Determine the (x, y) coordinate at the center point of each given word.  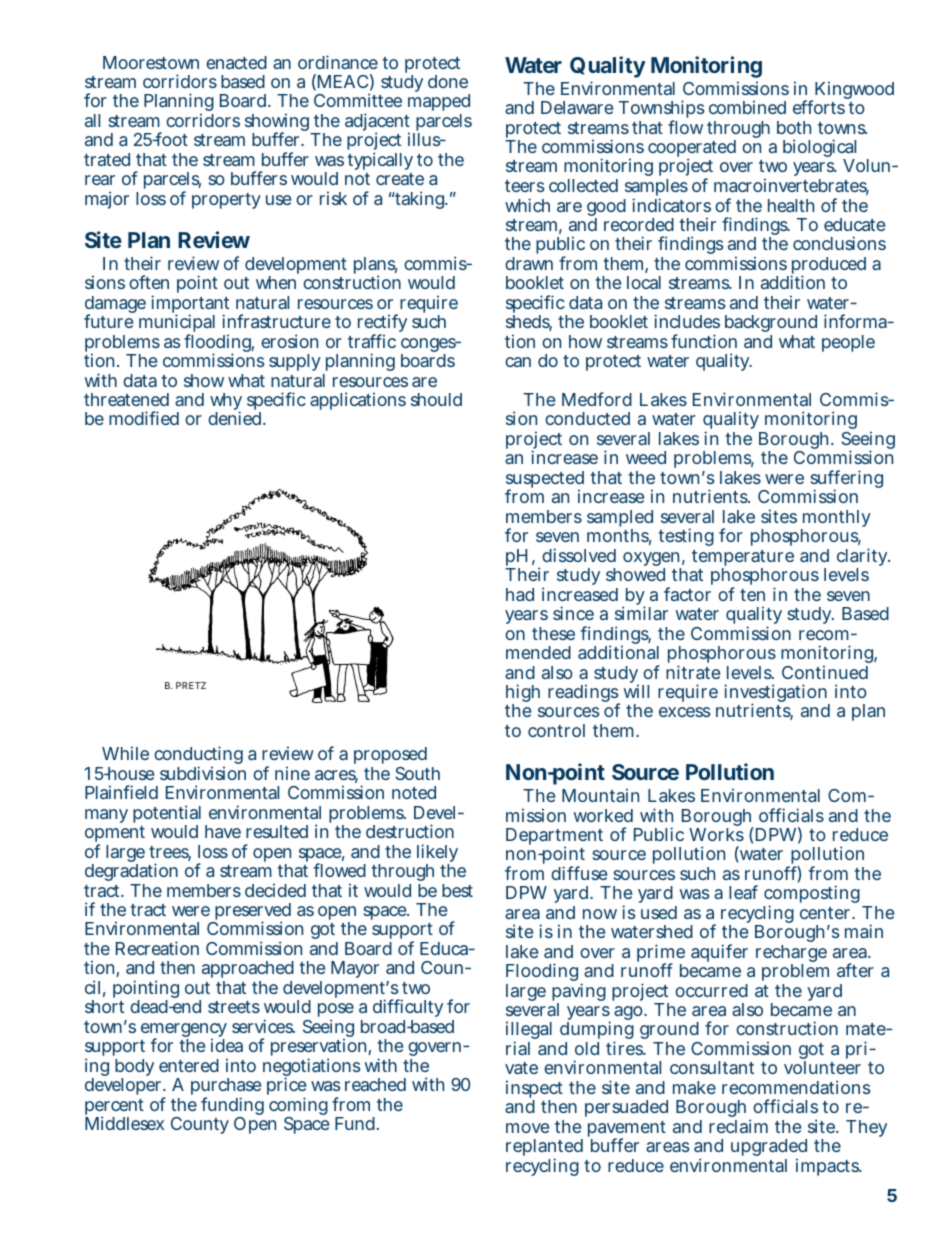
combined (747, 107)
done (448, 81)
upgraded (769, 1149)
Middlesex (124, 1123)
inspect (534, 1090)
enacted (236, 62)
